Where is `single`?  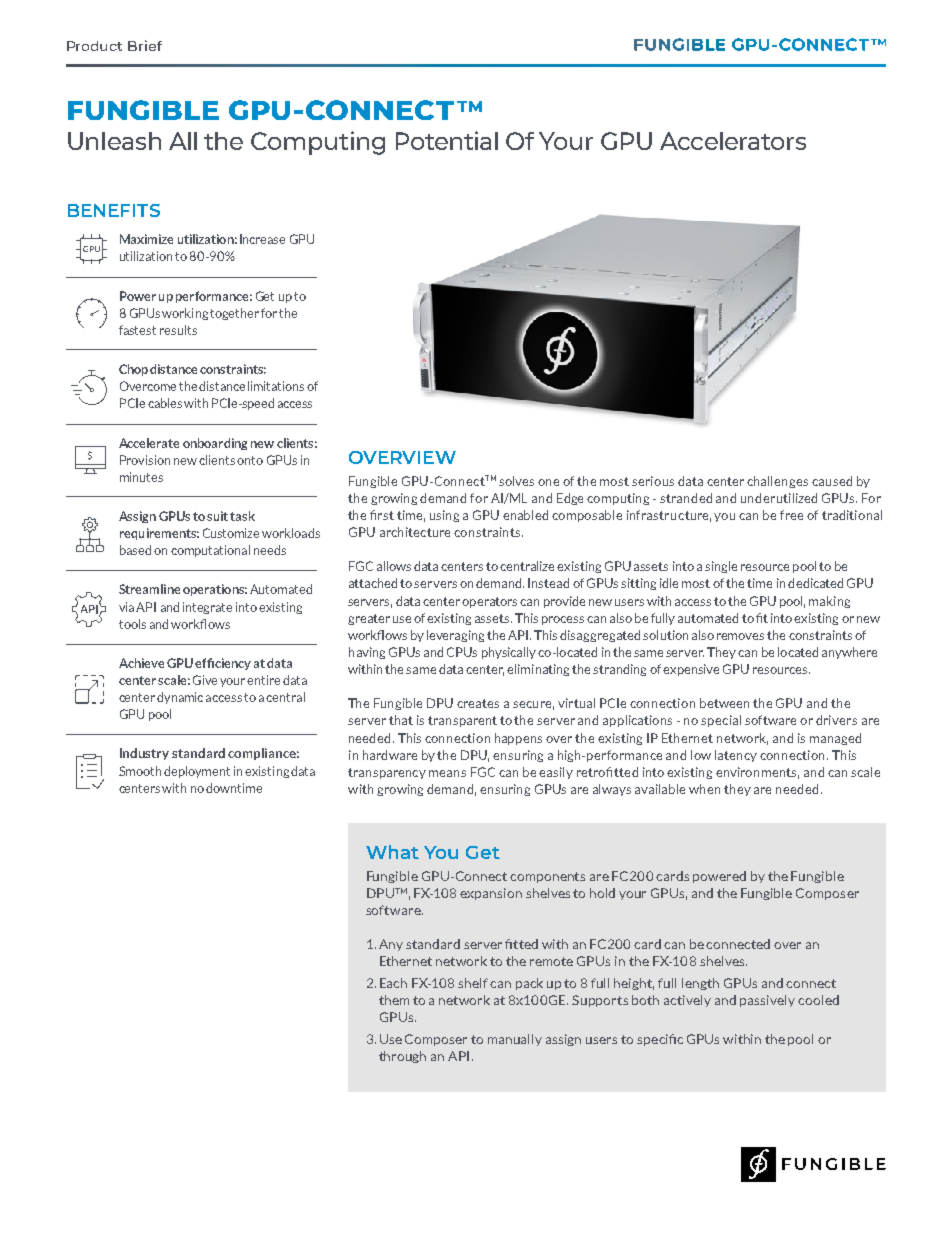
single is located at coordinates (721, 567).
